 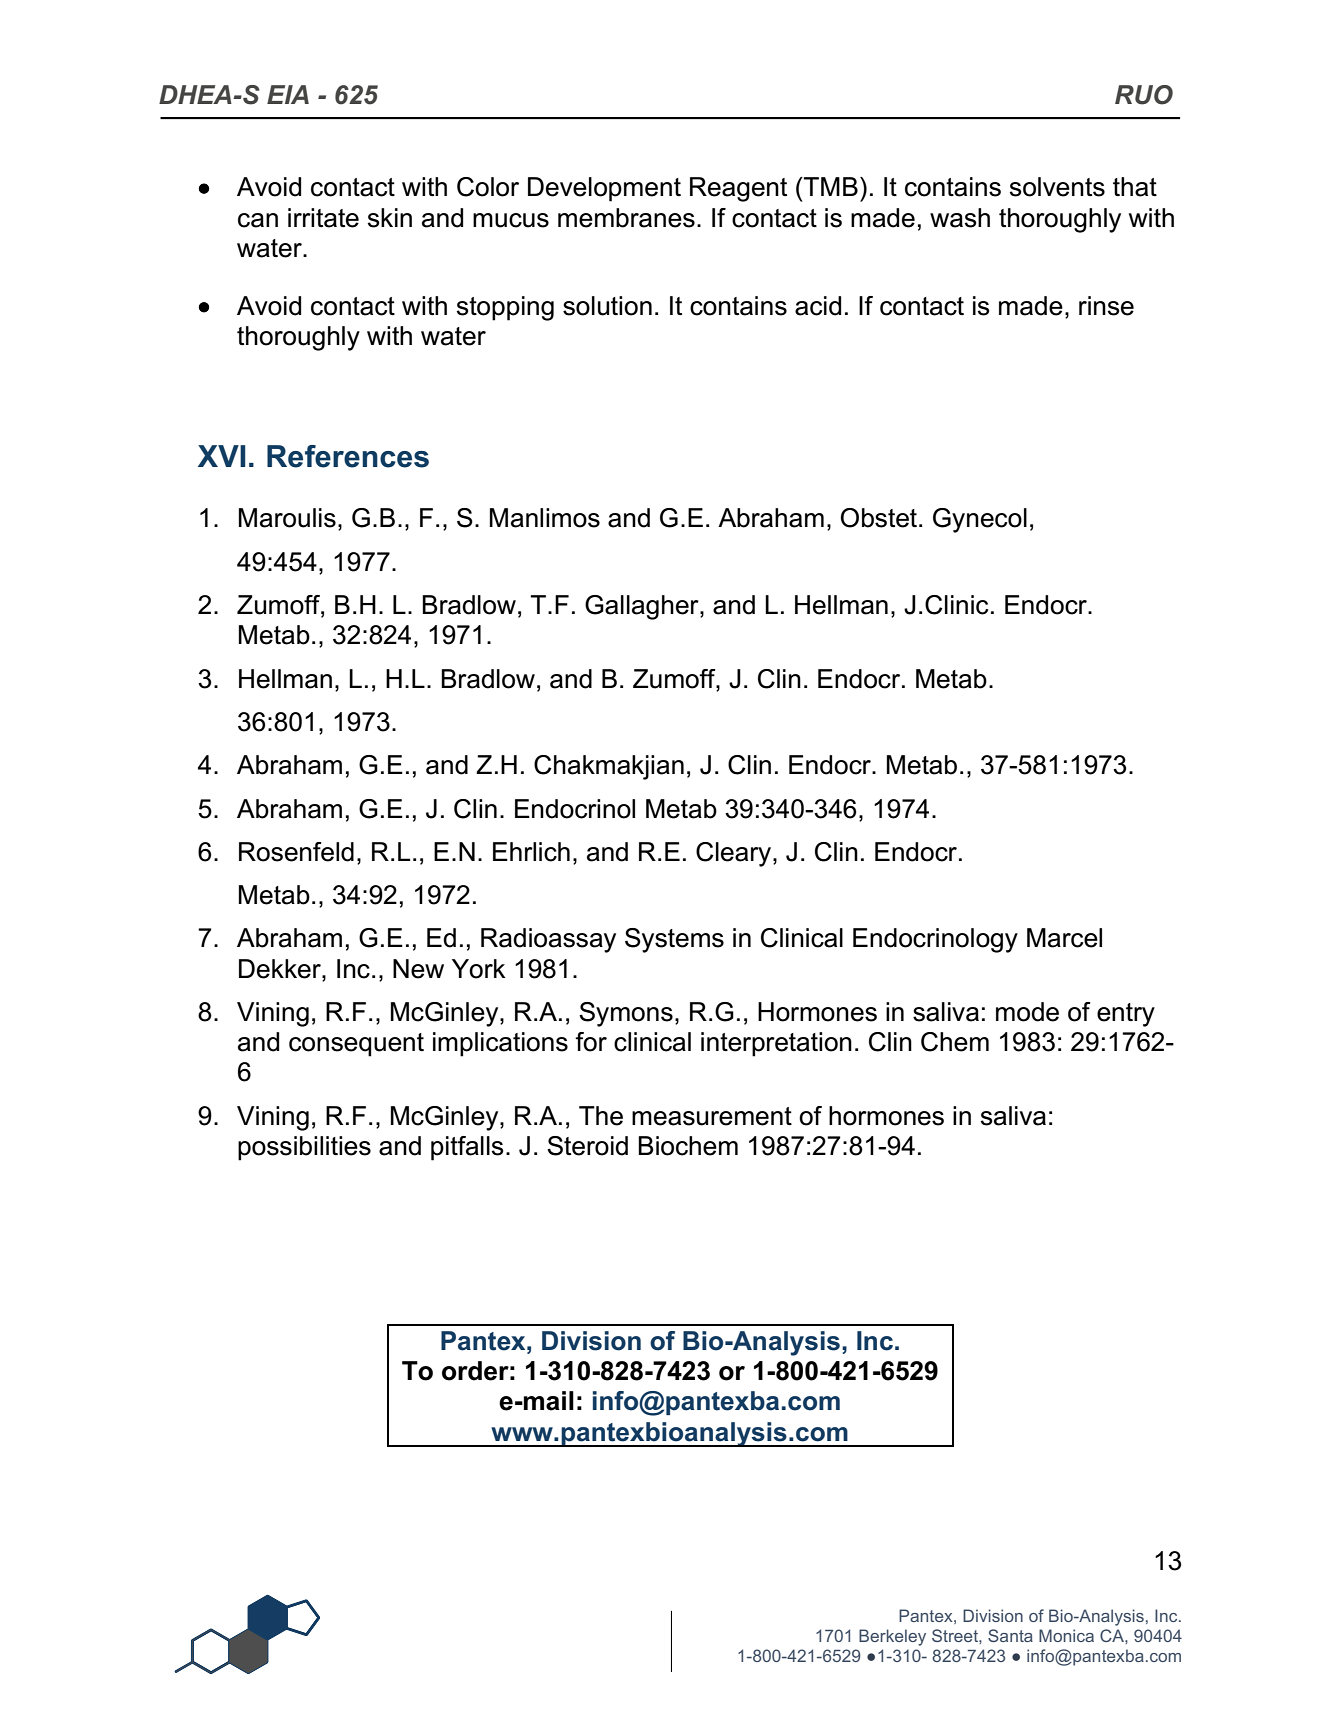 What do you see at coordinates (643, 607) in the screenshot?
I see `Gallagher` at bounding box center [643, 607].
